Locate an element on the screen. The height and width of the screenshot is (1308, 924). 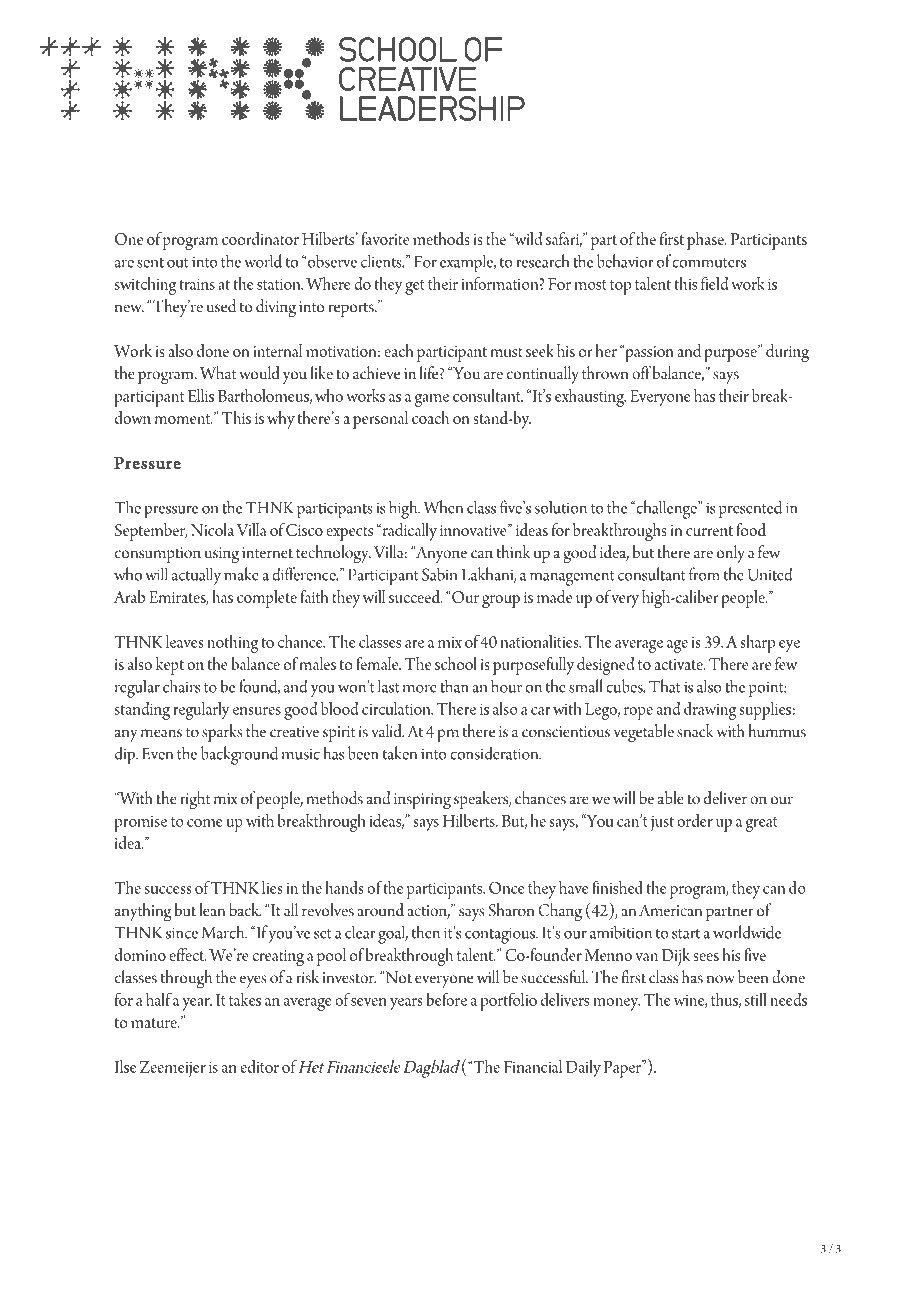
out is located at coordinates (178, 263).
